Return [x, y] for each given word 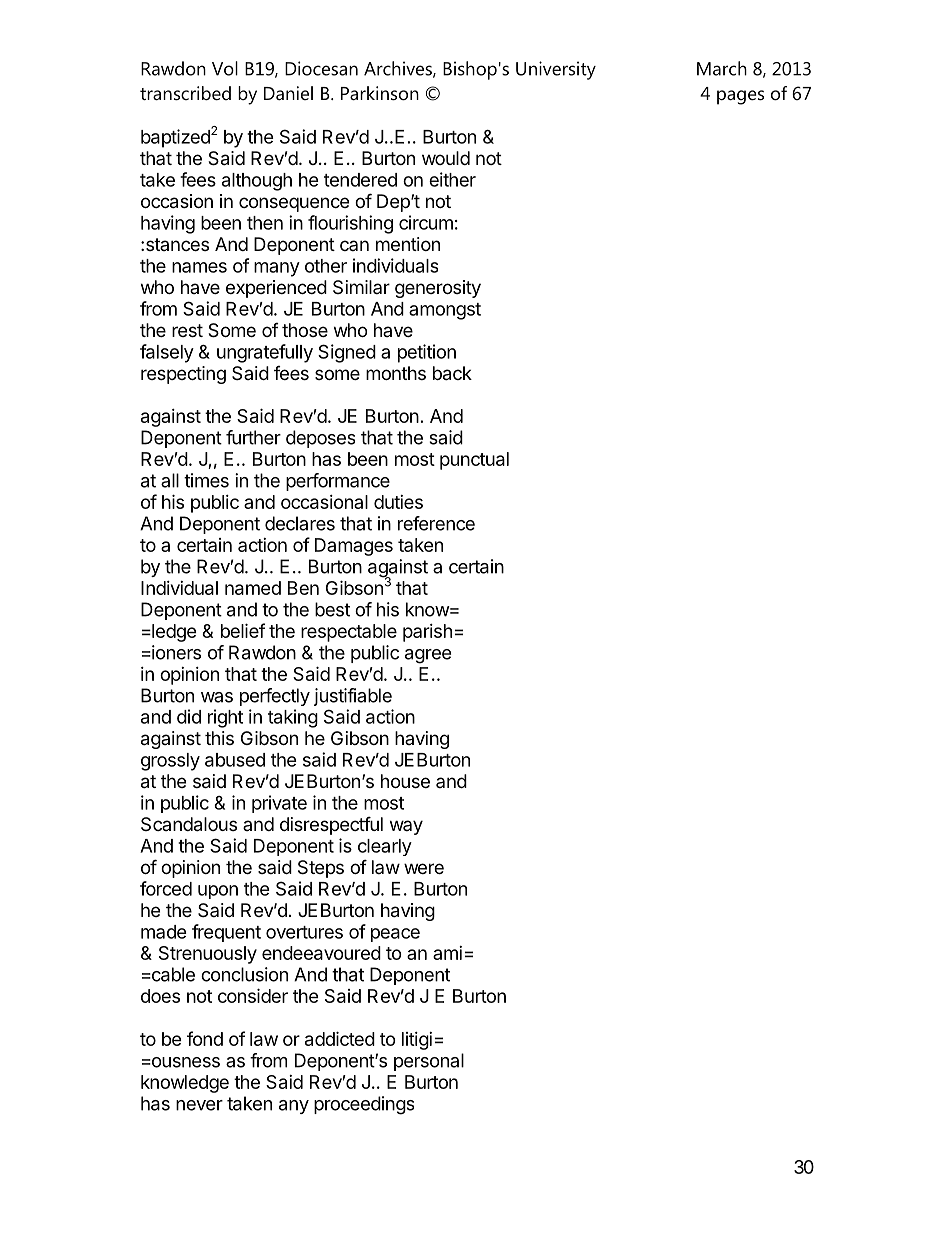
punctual [474, 461]
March [722, 68]
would [446, 158]
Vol [225, 68]
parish [427, 633]
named [253, 588]
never [199, 1105]
